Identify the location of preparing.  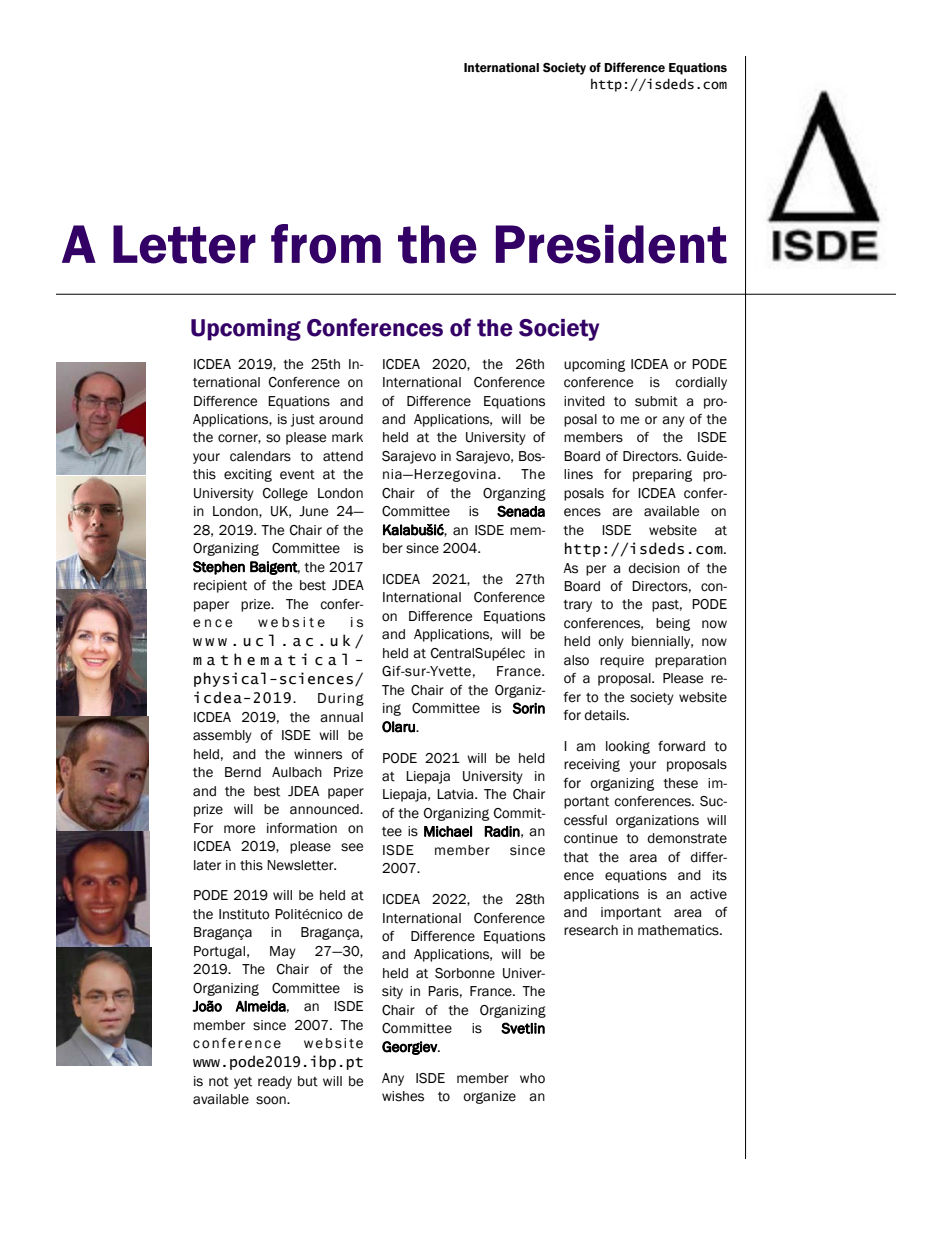
(662, 475).
